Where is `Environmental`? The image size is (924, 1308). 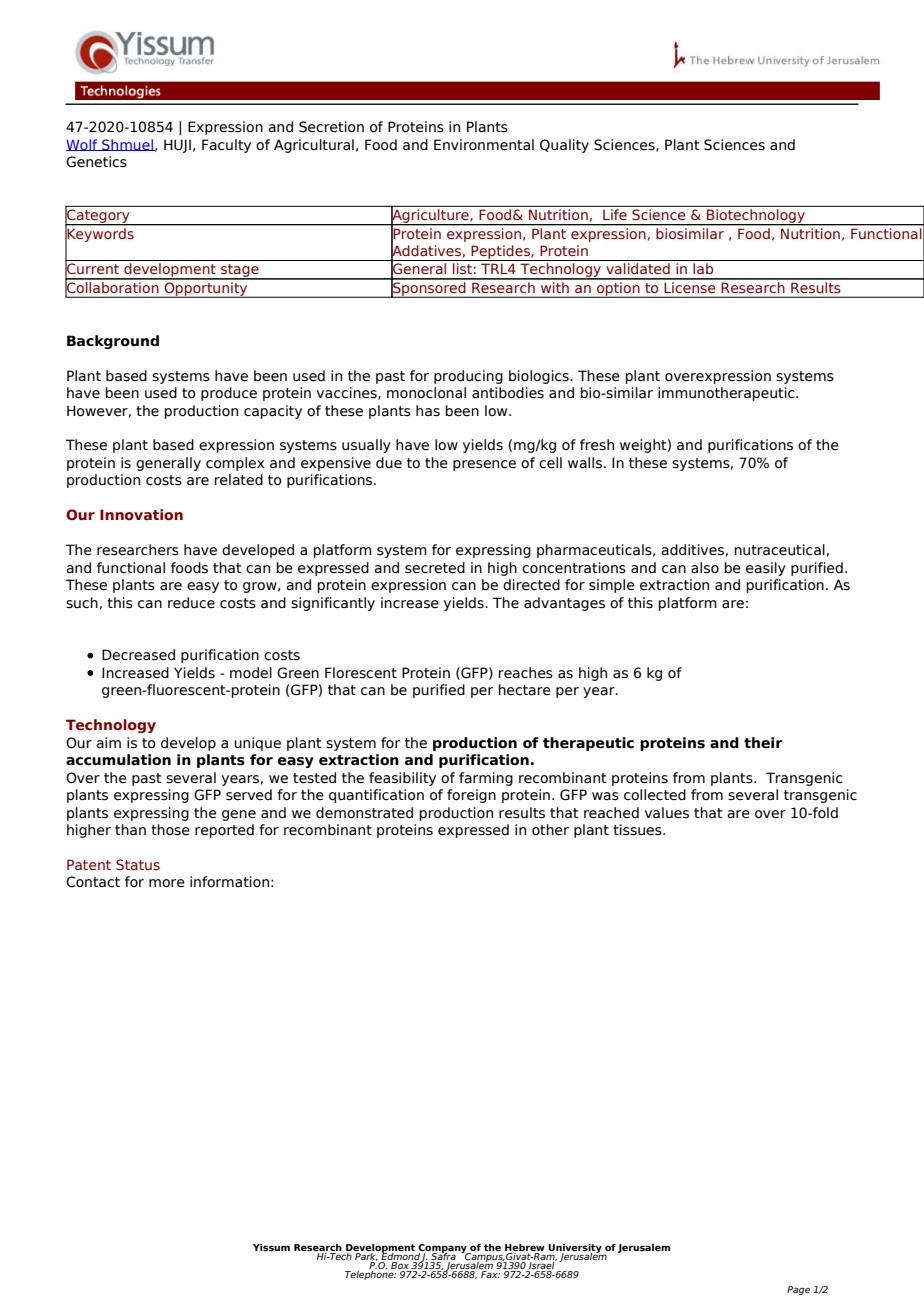
Environmental is located at coordinates (484, 145).
